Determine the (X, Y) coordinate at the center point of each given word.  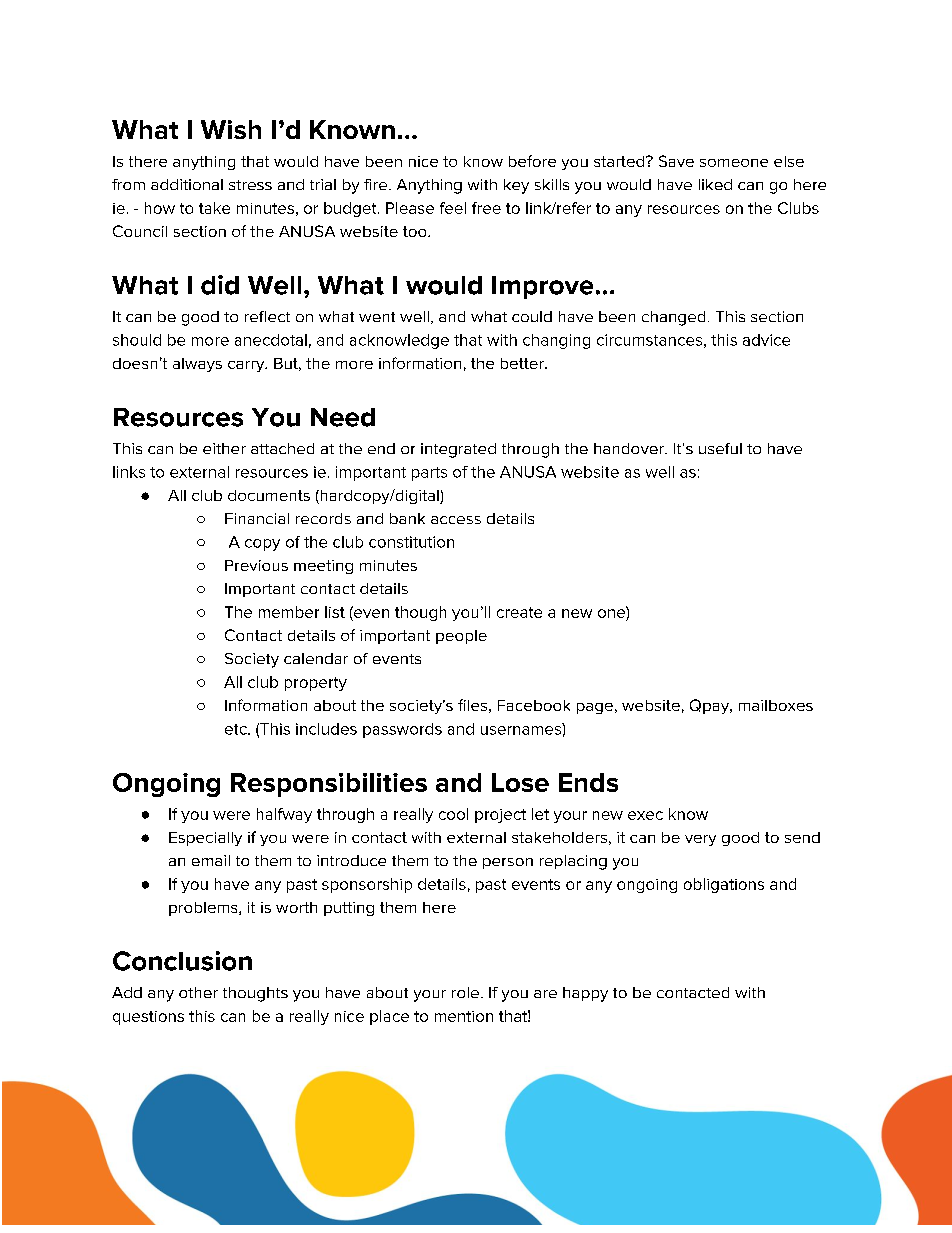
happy (585, 994)
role (465, 992)
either (224, 448)
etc (237, 729)
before (532, 161)
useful (720, 448)
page (595, 708)
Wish (231, 129)
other (198, 992)
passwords (402, 730)
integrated (458, 450)
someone (734, 163)
